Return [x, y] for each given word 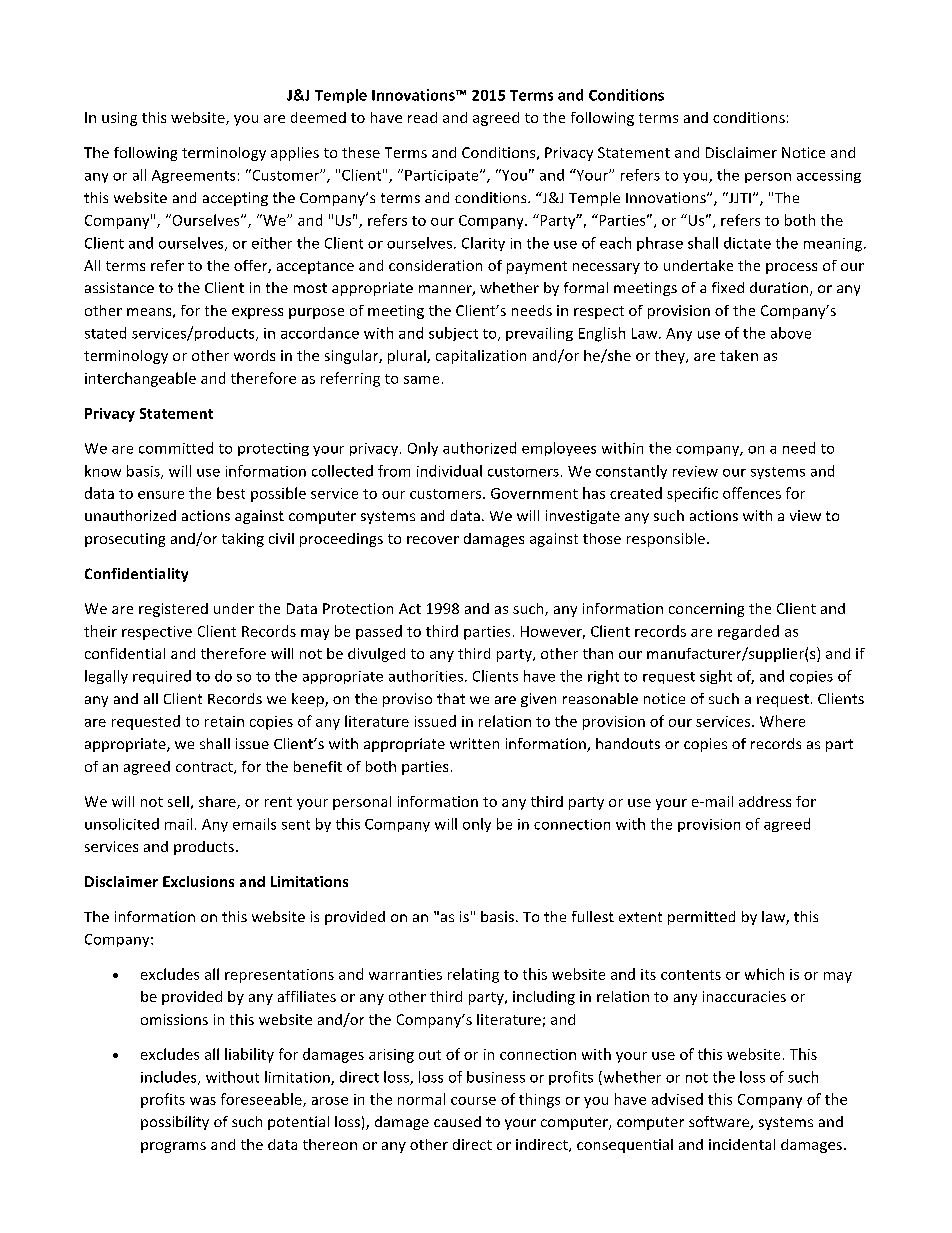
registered [173, 610]
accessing [829, 176]
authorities [426, 676]
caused [457, 1121]
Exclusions [198, 881]
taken [739, 355]
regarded [748, 632]
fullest [593, 916]
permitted [701, 918]
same [421, 380]
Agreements [193, 176]
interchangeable [140, 379]
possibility [175, 1123]
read [422, 117]
